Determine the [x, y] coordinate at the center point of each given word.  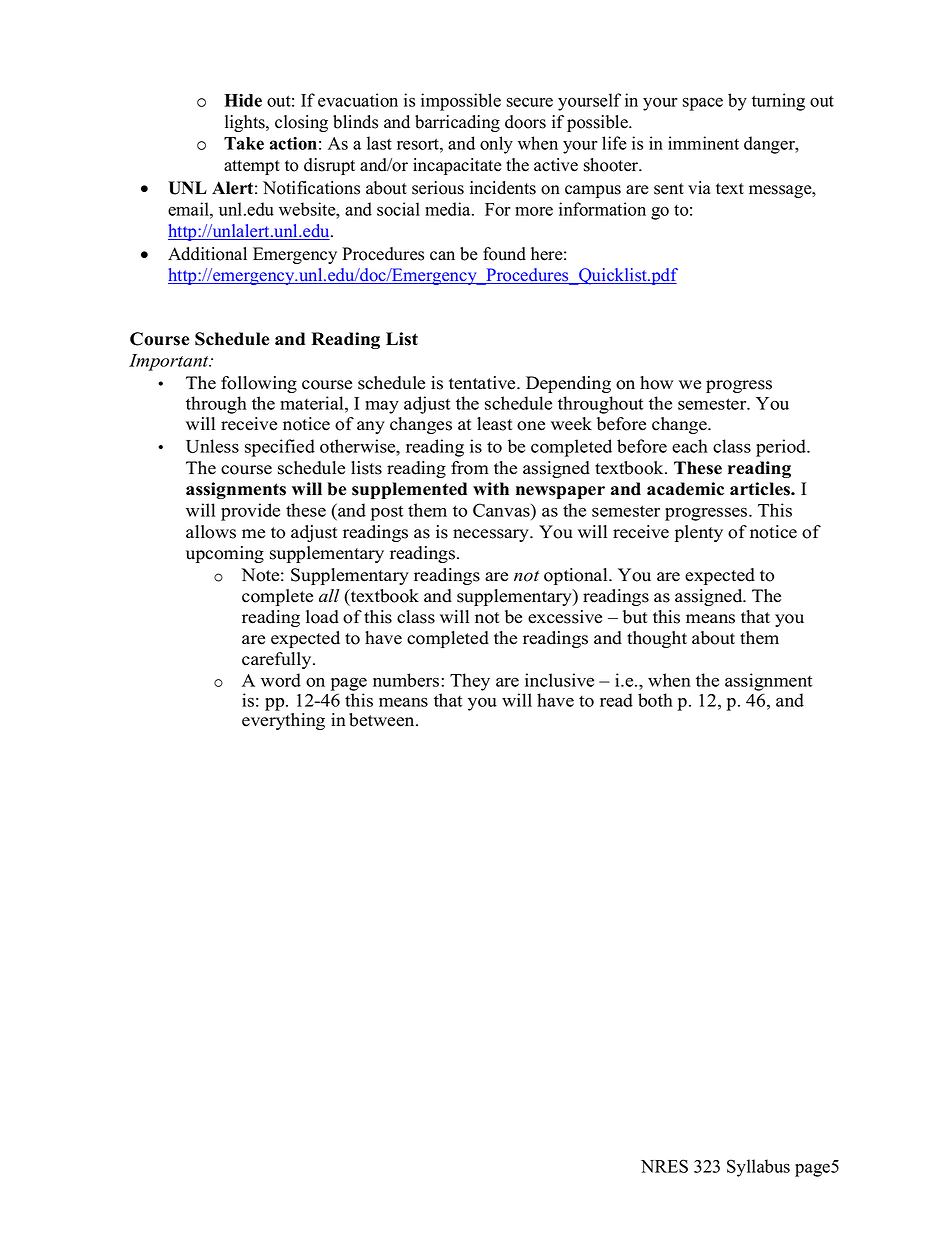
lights [246, 123]
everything [283, 721]
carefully [278, 660]
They [470, 682]
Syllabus [758, 1168]
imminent [703, 143]
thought [657, 639]
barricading [457, 123]
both [655, 700]
